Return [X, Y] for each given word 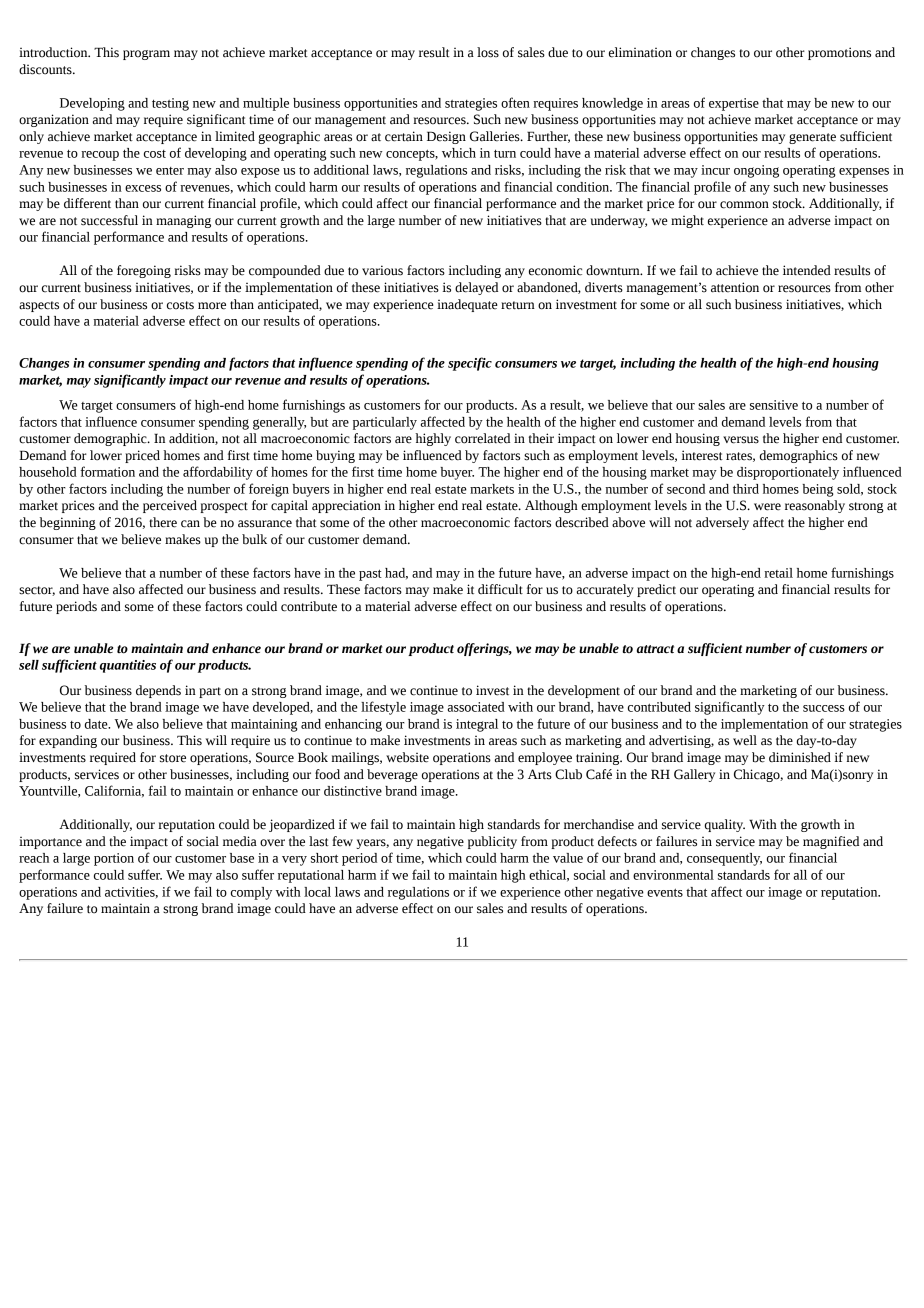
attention [735, 287]
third [746, 489]
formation [107, 471]
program [146, 55]
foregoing [144, 271]
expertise [734, 104]
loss [488, 52]
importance [50, 843]
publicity [492, 842]
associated [476, 707]
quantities [128, 666]
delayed [476, 288]
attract [655, 649]
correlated [482, 438]
